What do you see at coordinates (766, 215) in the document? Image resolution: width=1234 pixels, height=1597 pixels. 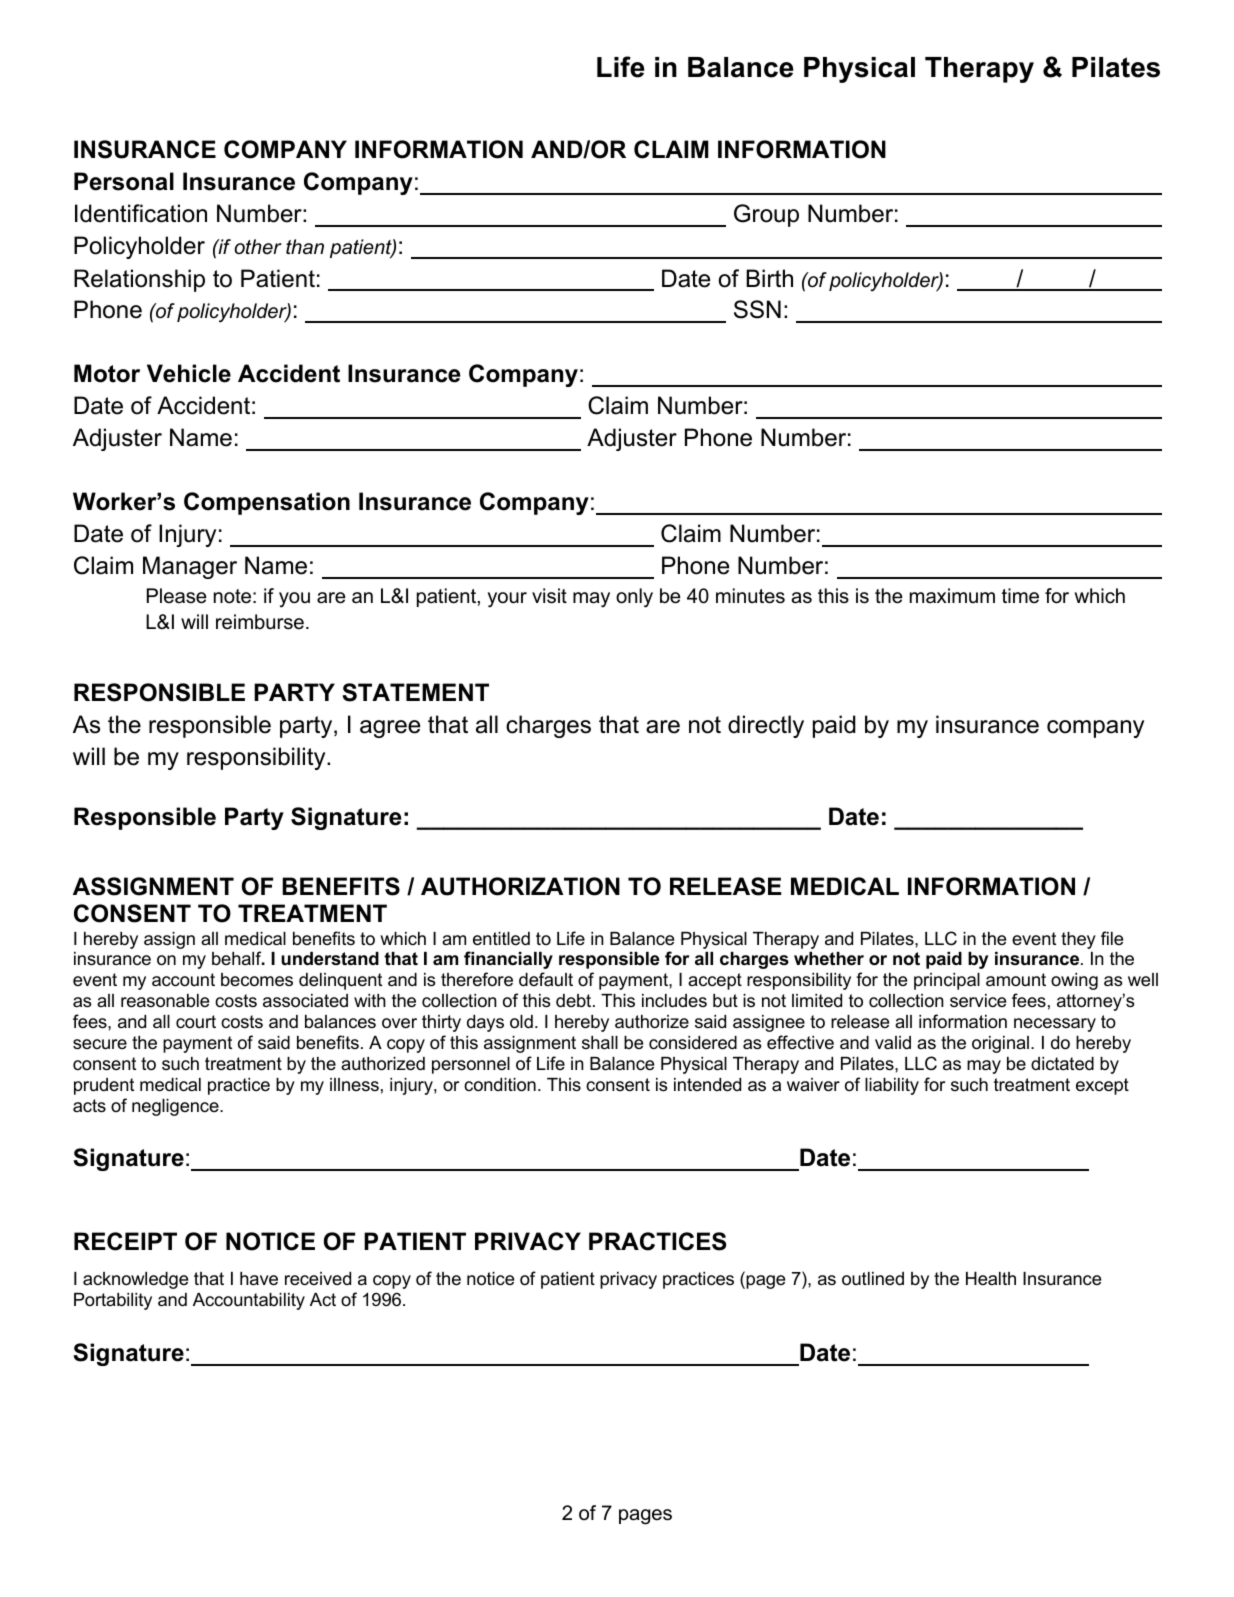 I see `Group` at bounding box center [766, 215].
